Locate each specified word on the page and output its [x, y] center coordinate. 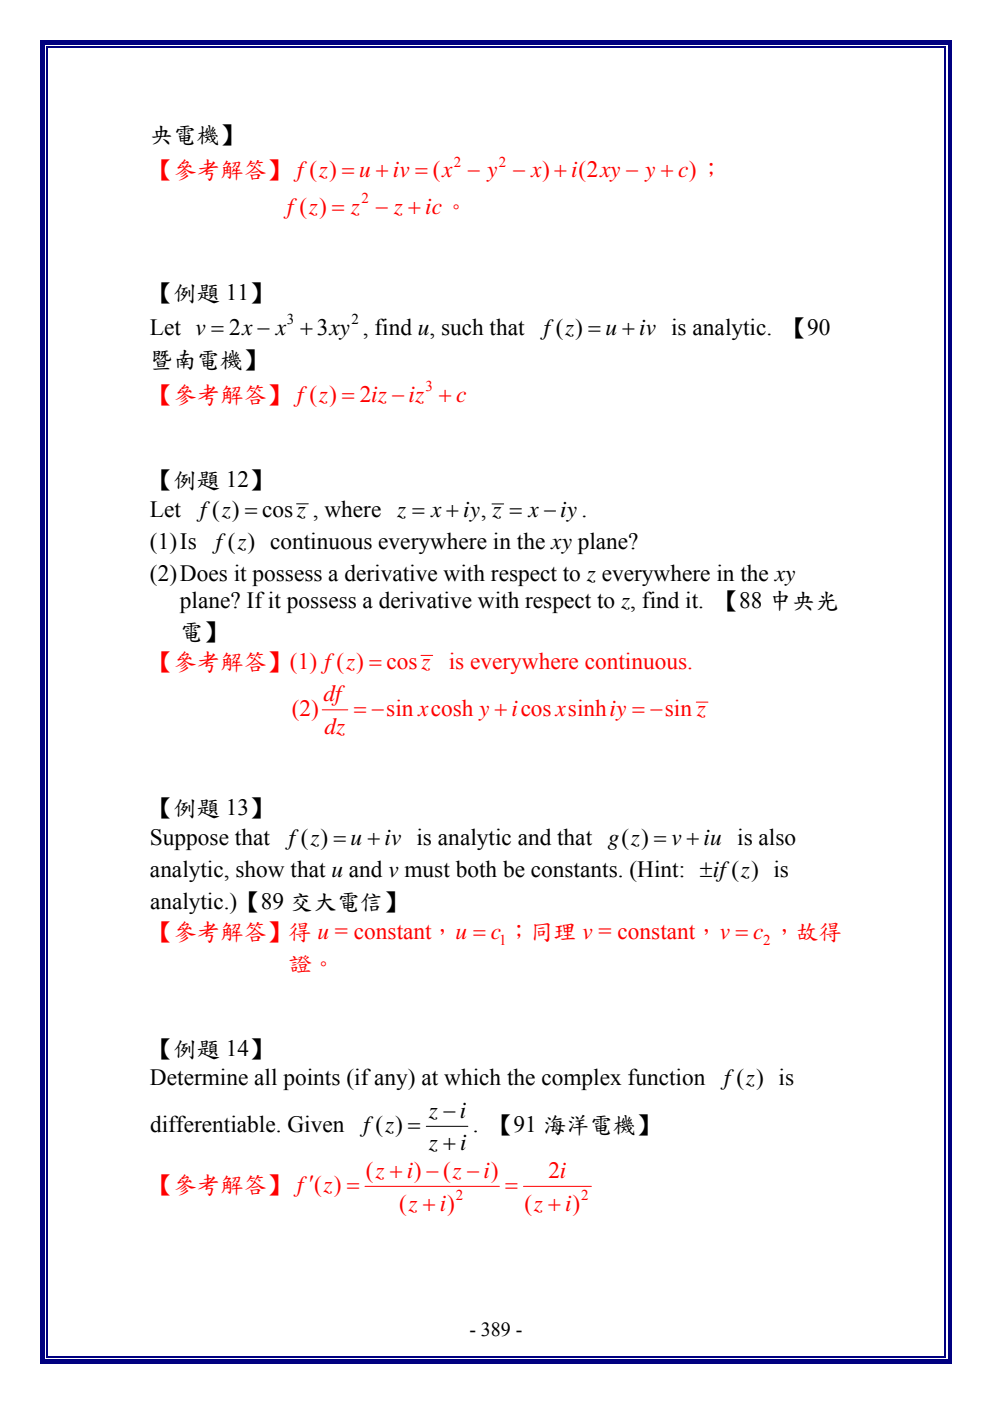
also [777, 837]
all [265, 1077]
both [476, 869]
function [666, 1077]
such [463, 327]
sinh [587, 708]
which [472, 1077]
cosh [452, 708]
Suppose [190, 839]
